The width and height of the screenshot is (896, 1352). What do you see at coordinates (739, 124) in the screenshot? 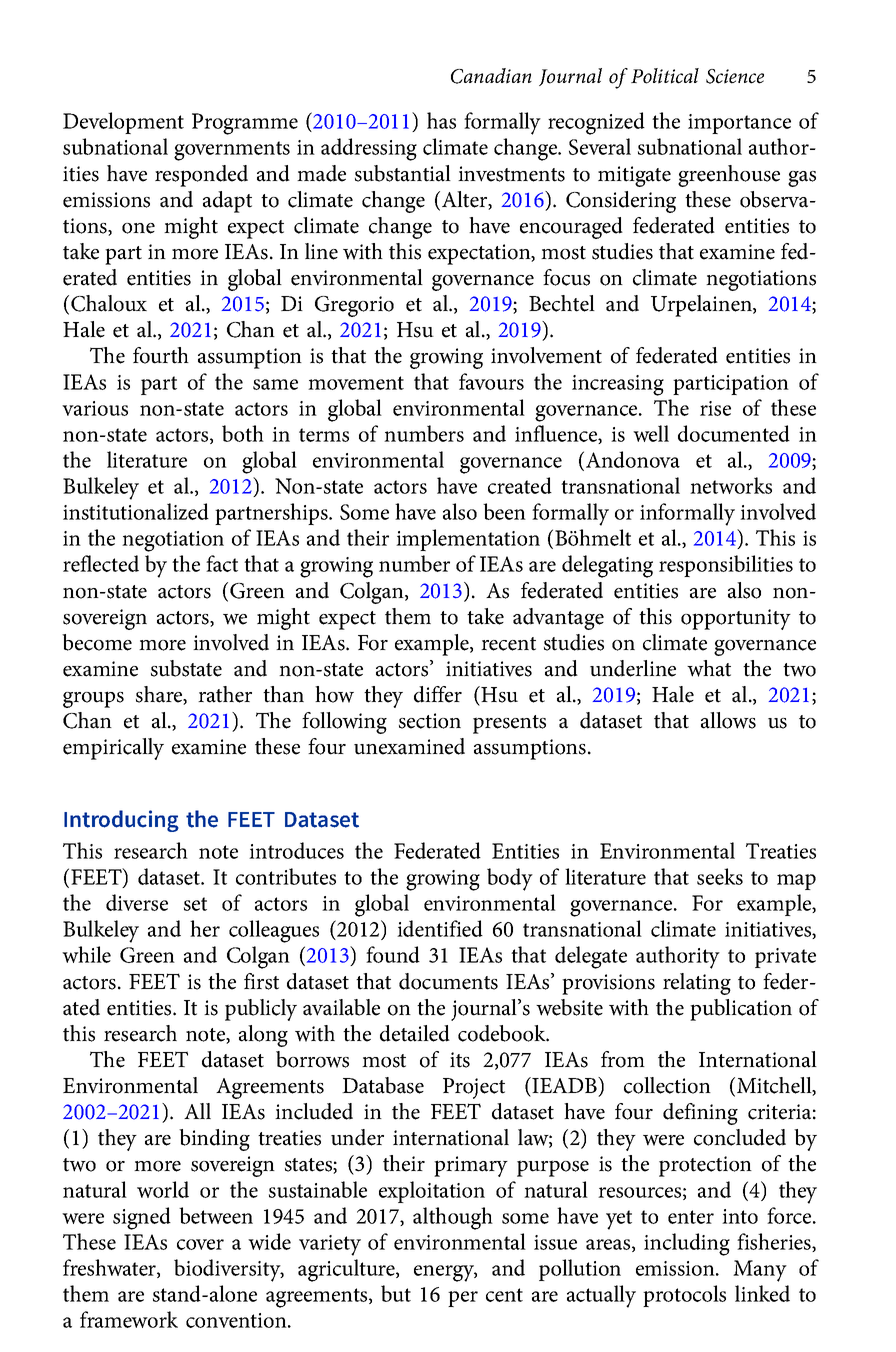
I see `importance` at bounding box center [739, 124].
